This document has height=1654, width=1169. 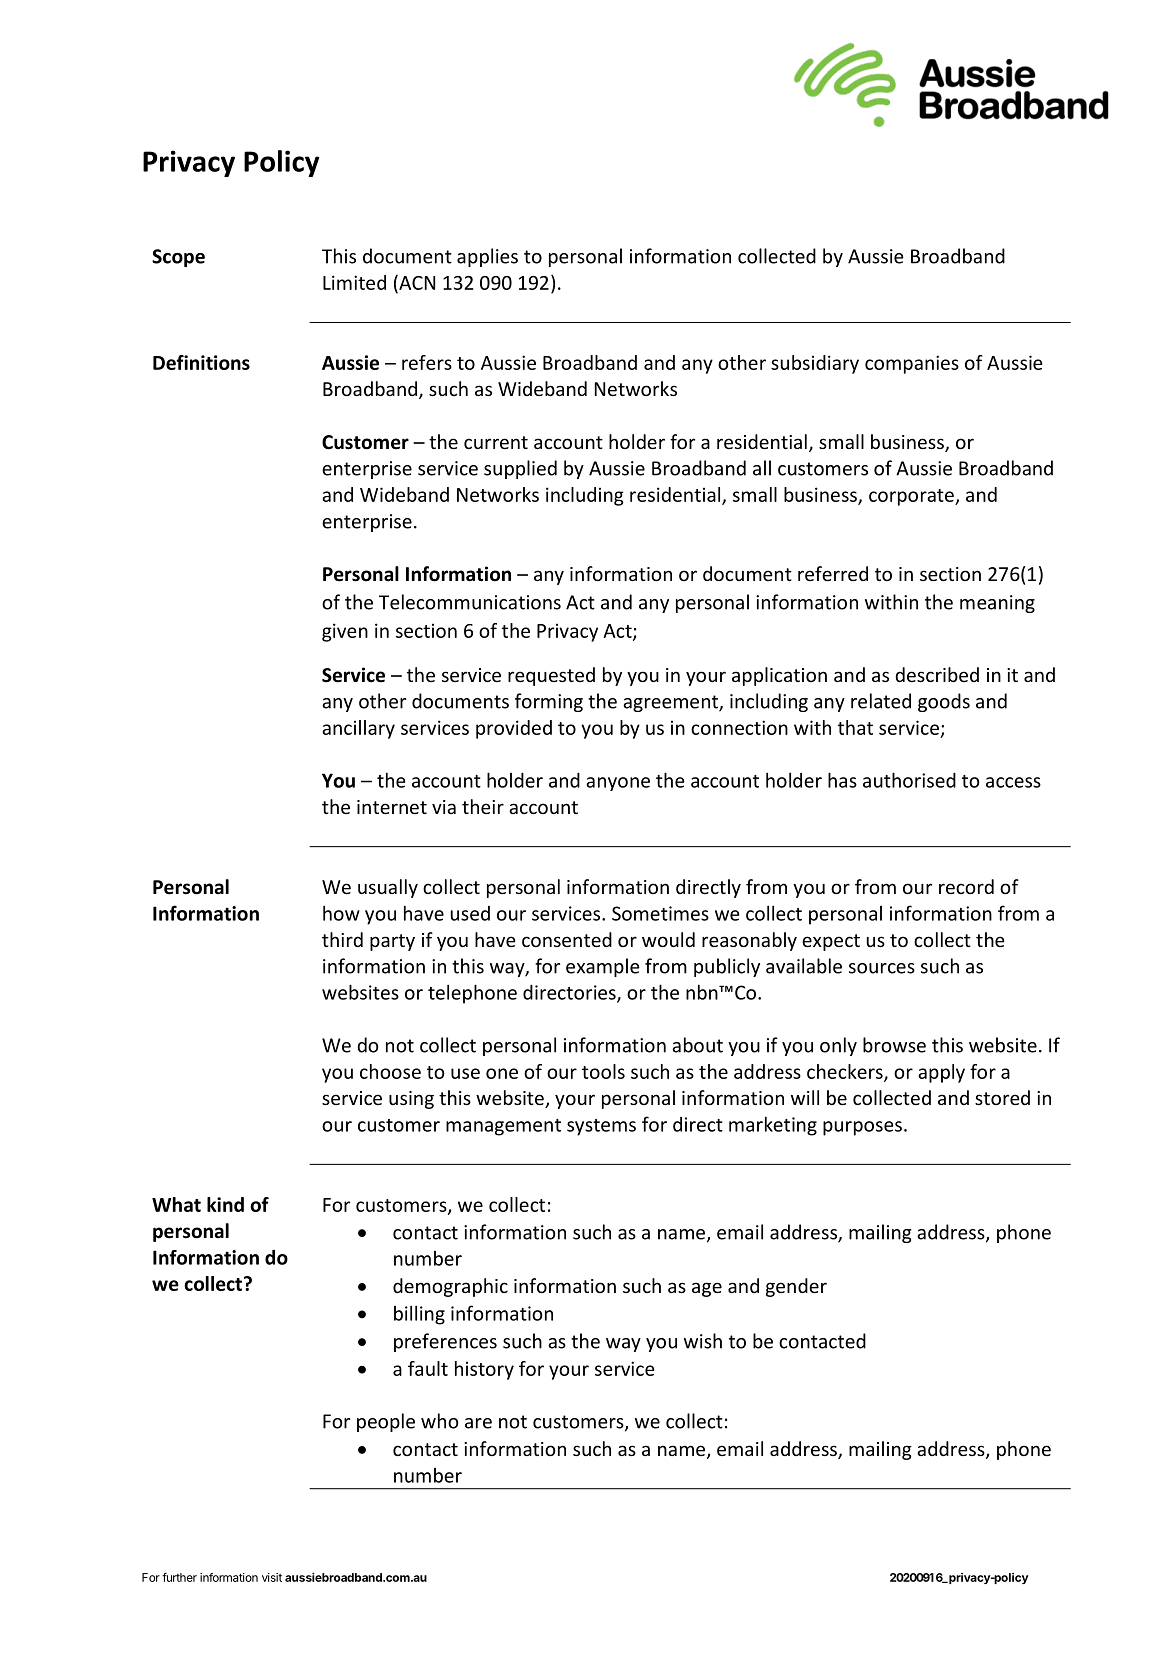 What do you see at coordinates (354, 282) in the document?
I see `Limited` at bounding box center [354, 282].
